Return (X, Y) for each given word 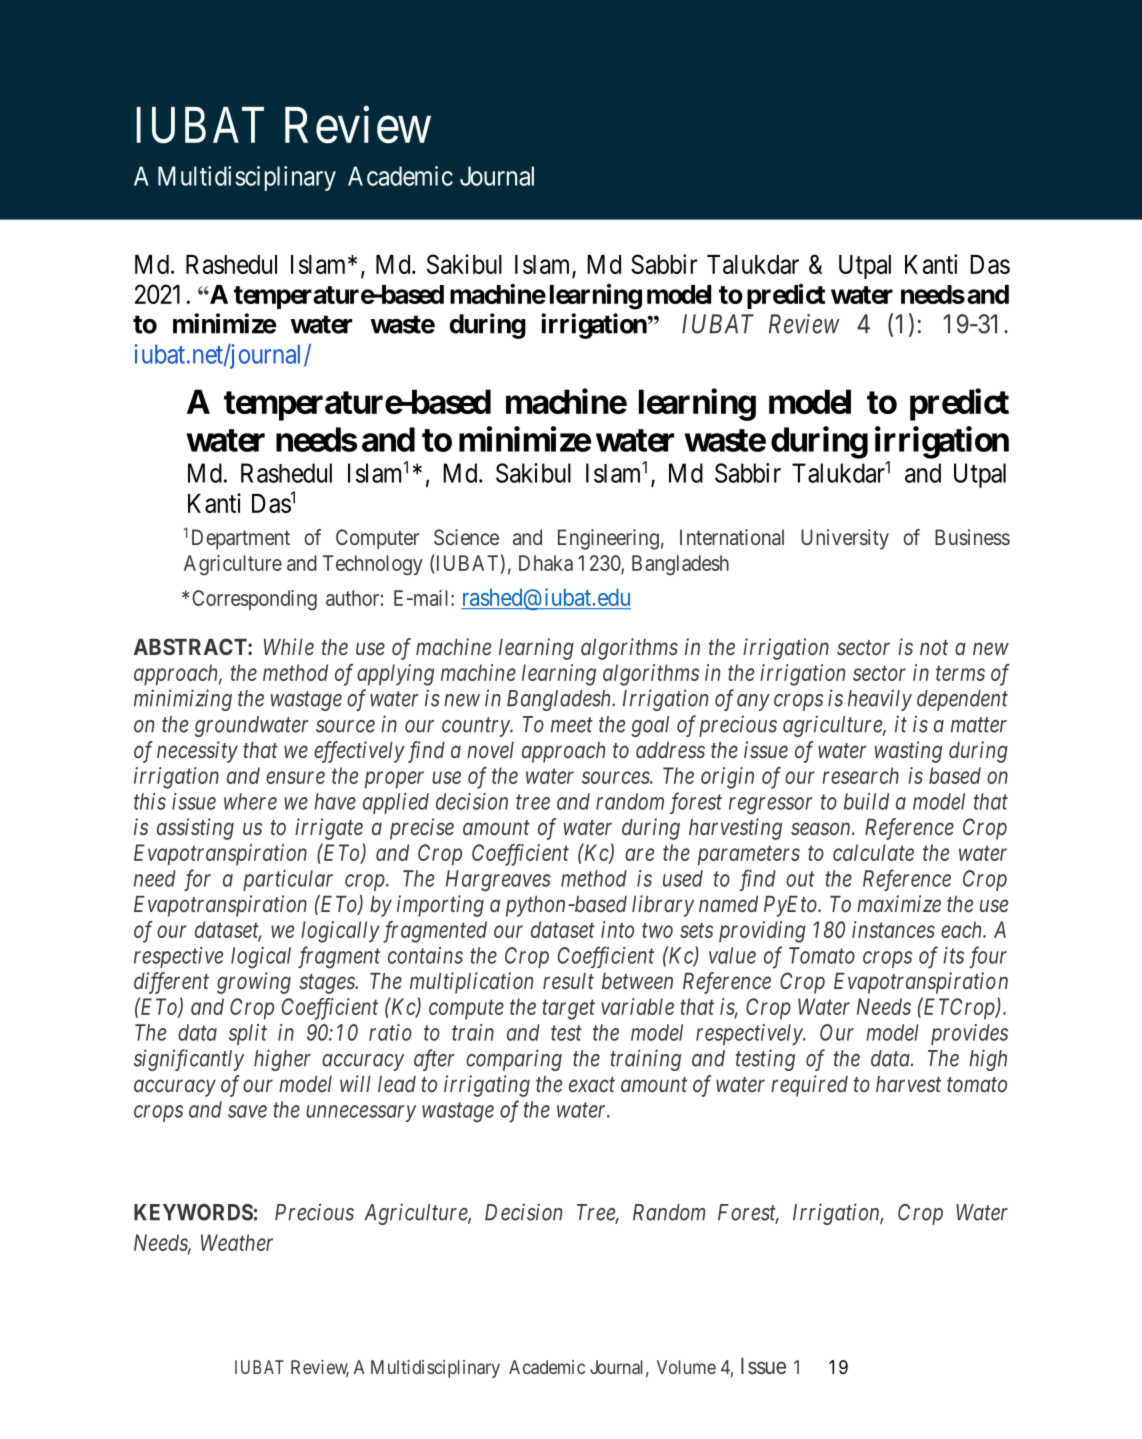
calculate (873, 852)
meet (572, 725)
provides (969, 1034)
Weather (237, 1242)
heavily (880, 700)
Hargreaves (498, 881)
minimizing (183, 700)
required (809, 1086)
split (248, 1034)
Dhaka (546, 563)
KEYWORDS (193, 1212)
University (845, 539)
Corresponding (254, 600)
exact (592, 1084)
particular (288, 880)
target (568, 1010)
